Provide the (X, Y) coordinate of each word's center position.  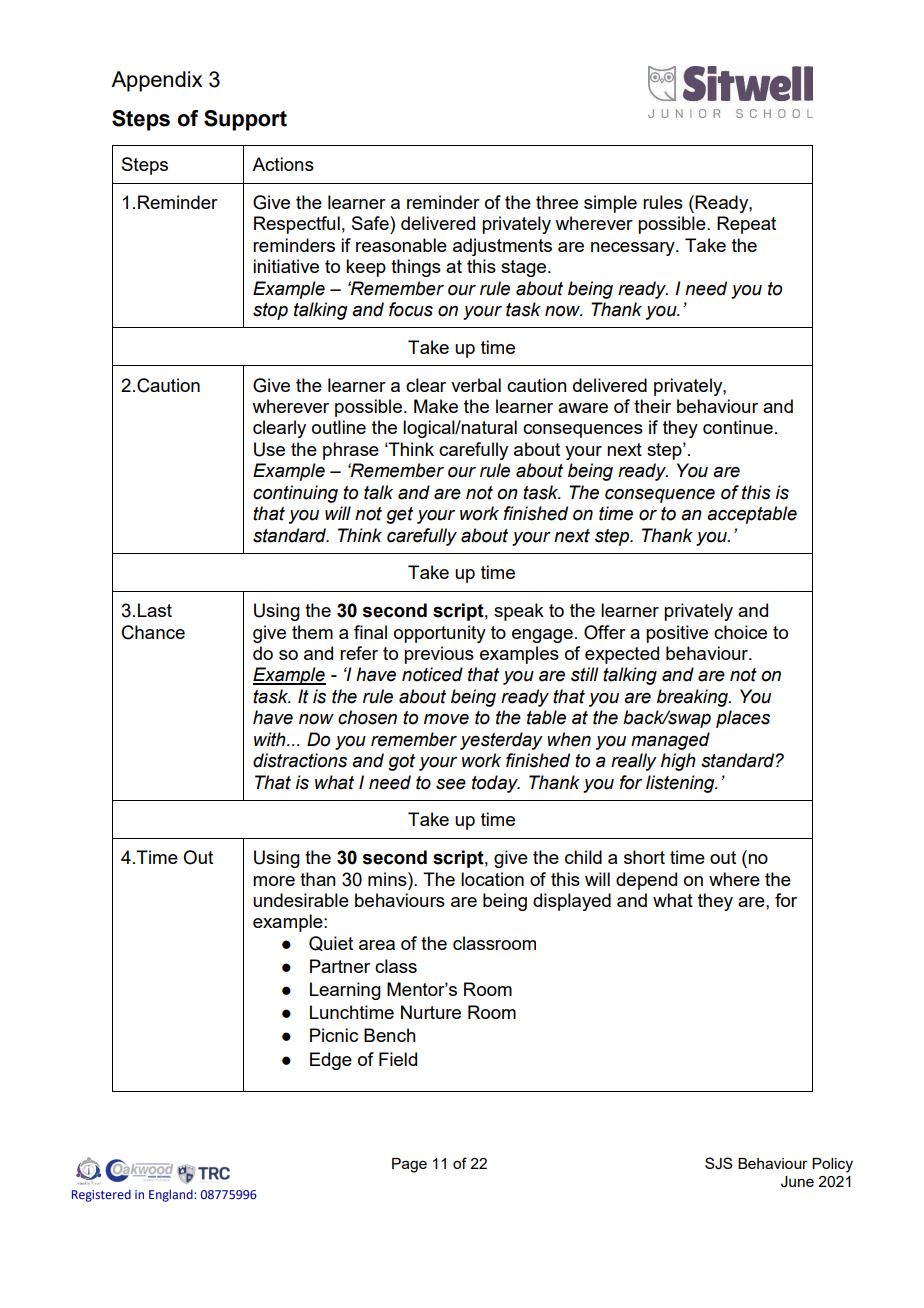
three (557, 202)
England (172, 1195)
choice (740, 632)
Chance (153, 632)
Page (409, 1165)
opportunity (440, 634)
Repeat (746, 225)
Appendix (157, 81)
